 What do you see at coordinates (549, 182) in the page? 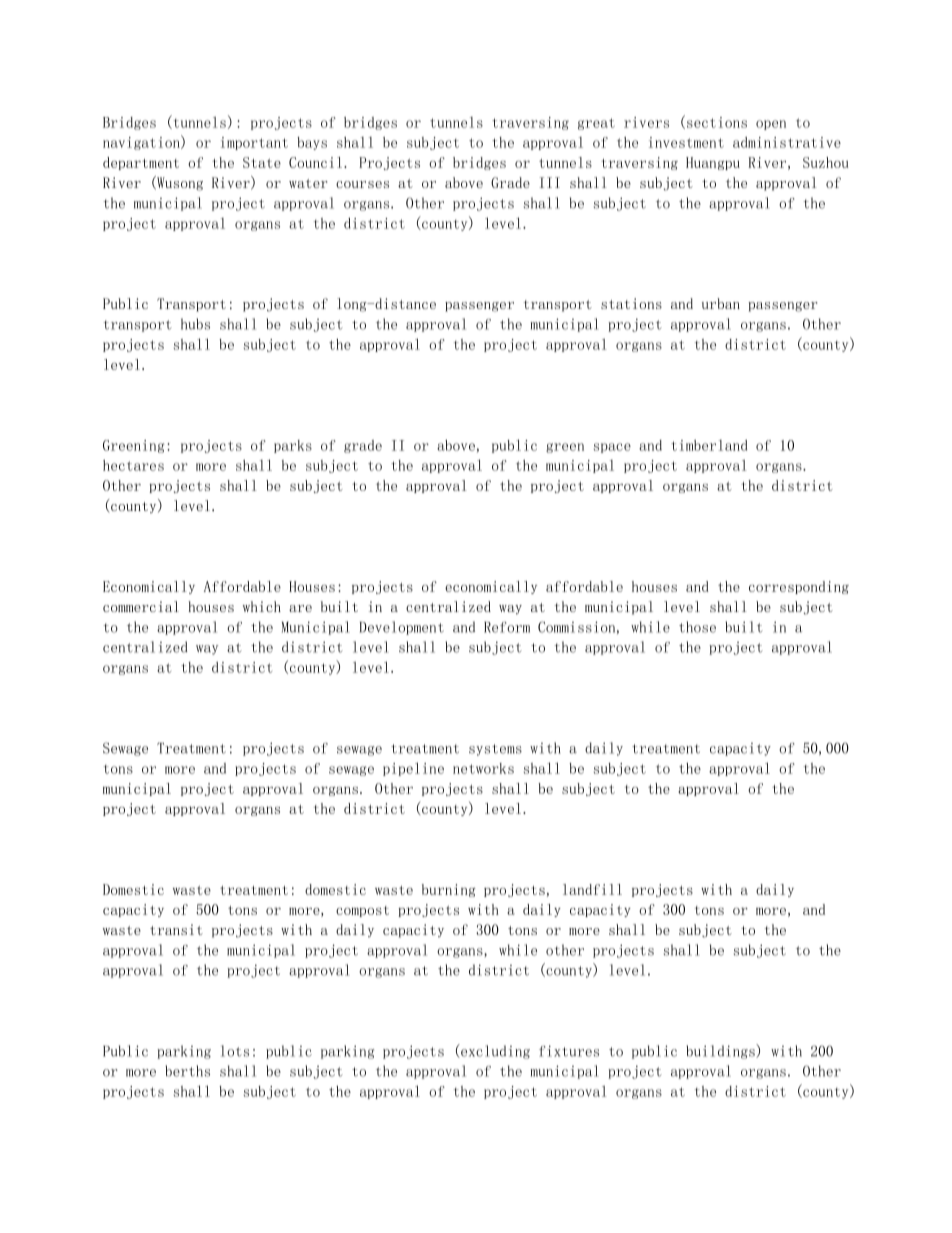
I see `III` at bounding box center [549, 182].
